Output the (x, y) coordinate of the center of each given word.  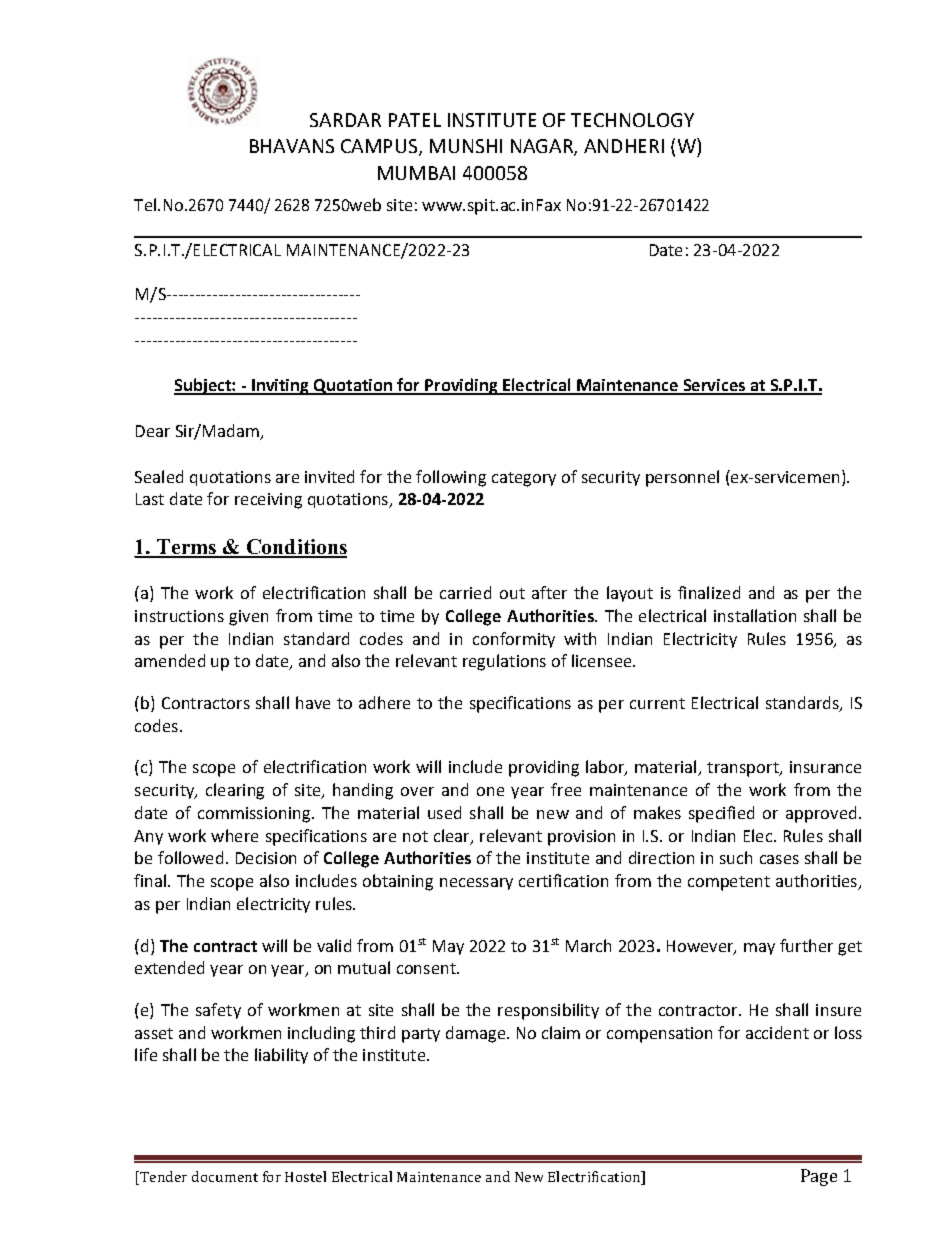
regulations (504, 662)
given (248, 618)
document (225, 1176)
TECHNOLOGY (632, 120)
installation (755, 615)
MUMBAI (416, 173)
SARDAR (345, 120)
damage (475, 1034)
